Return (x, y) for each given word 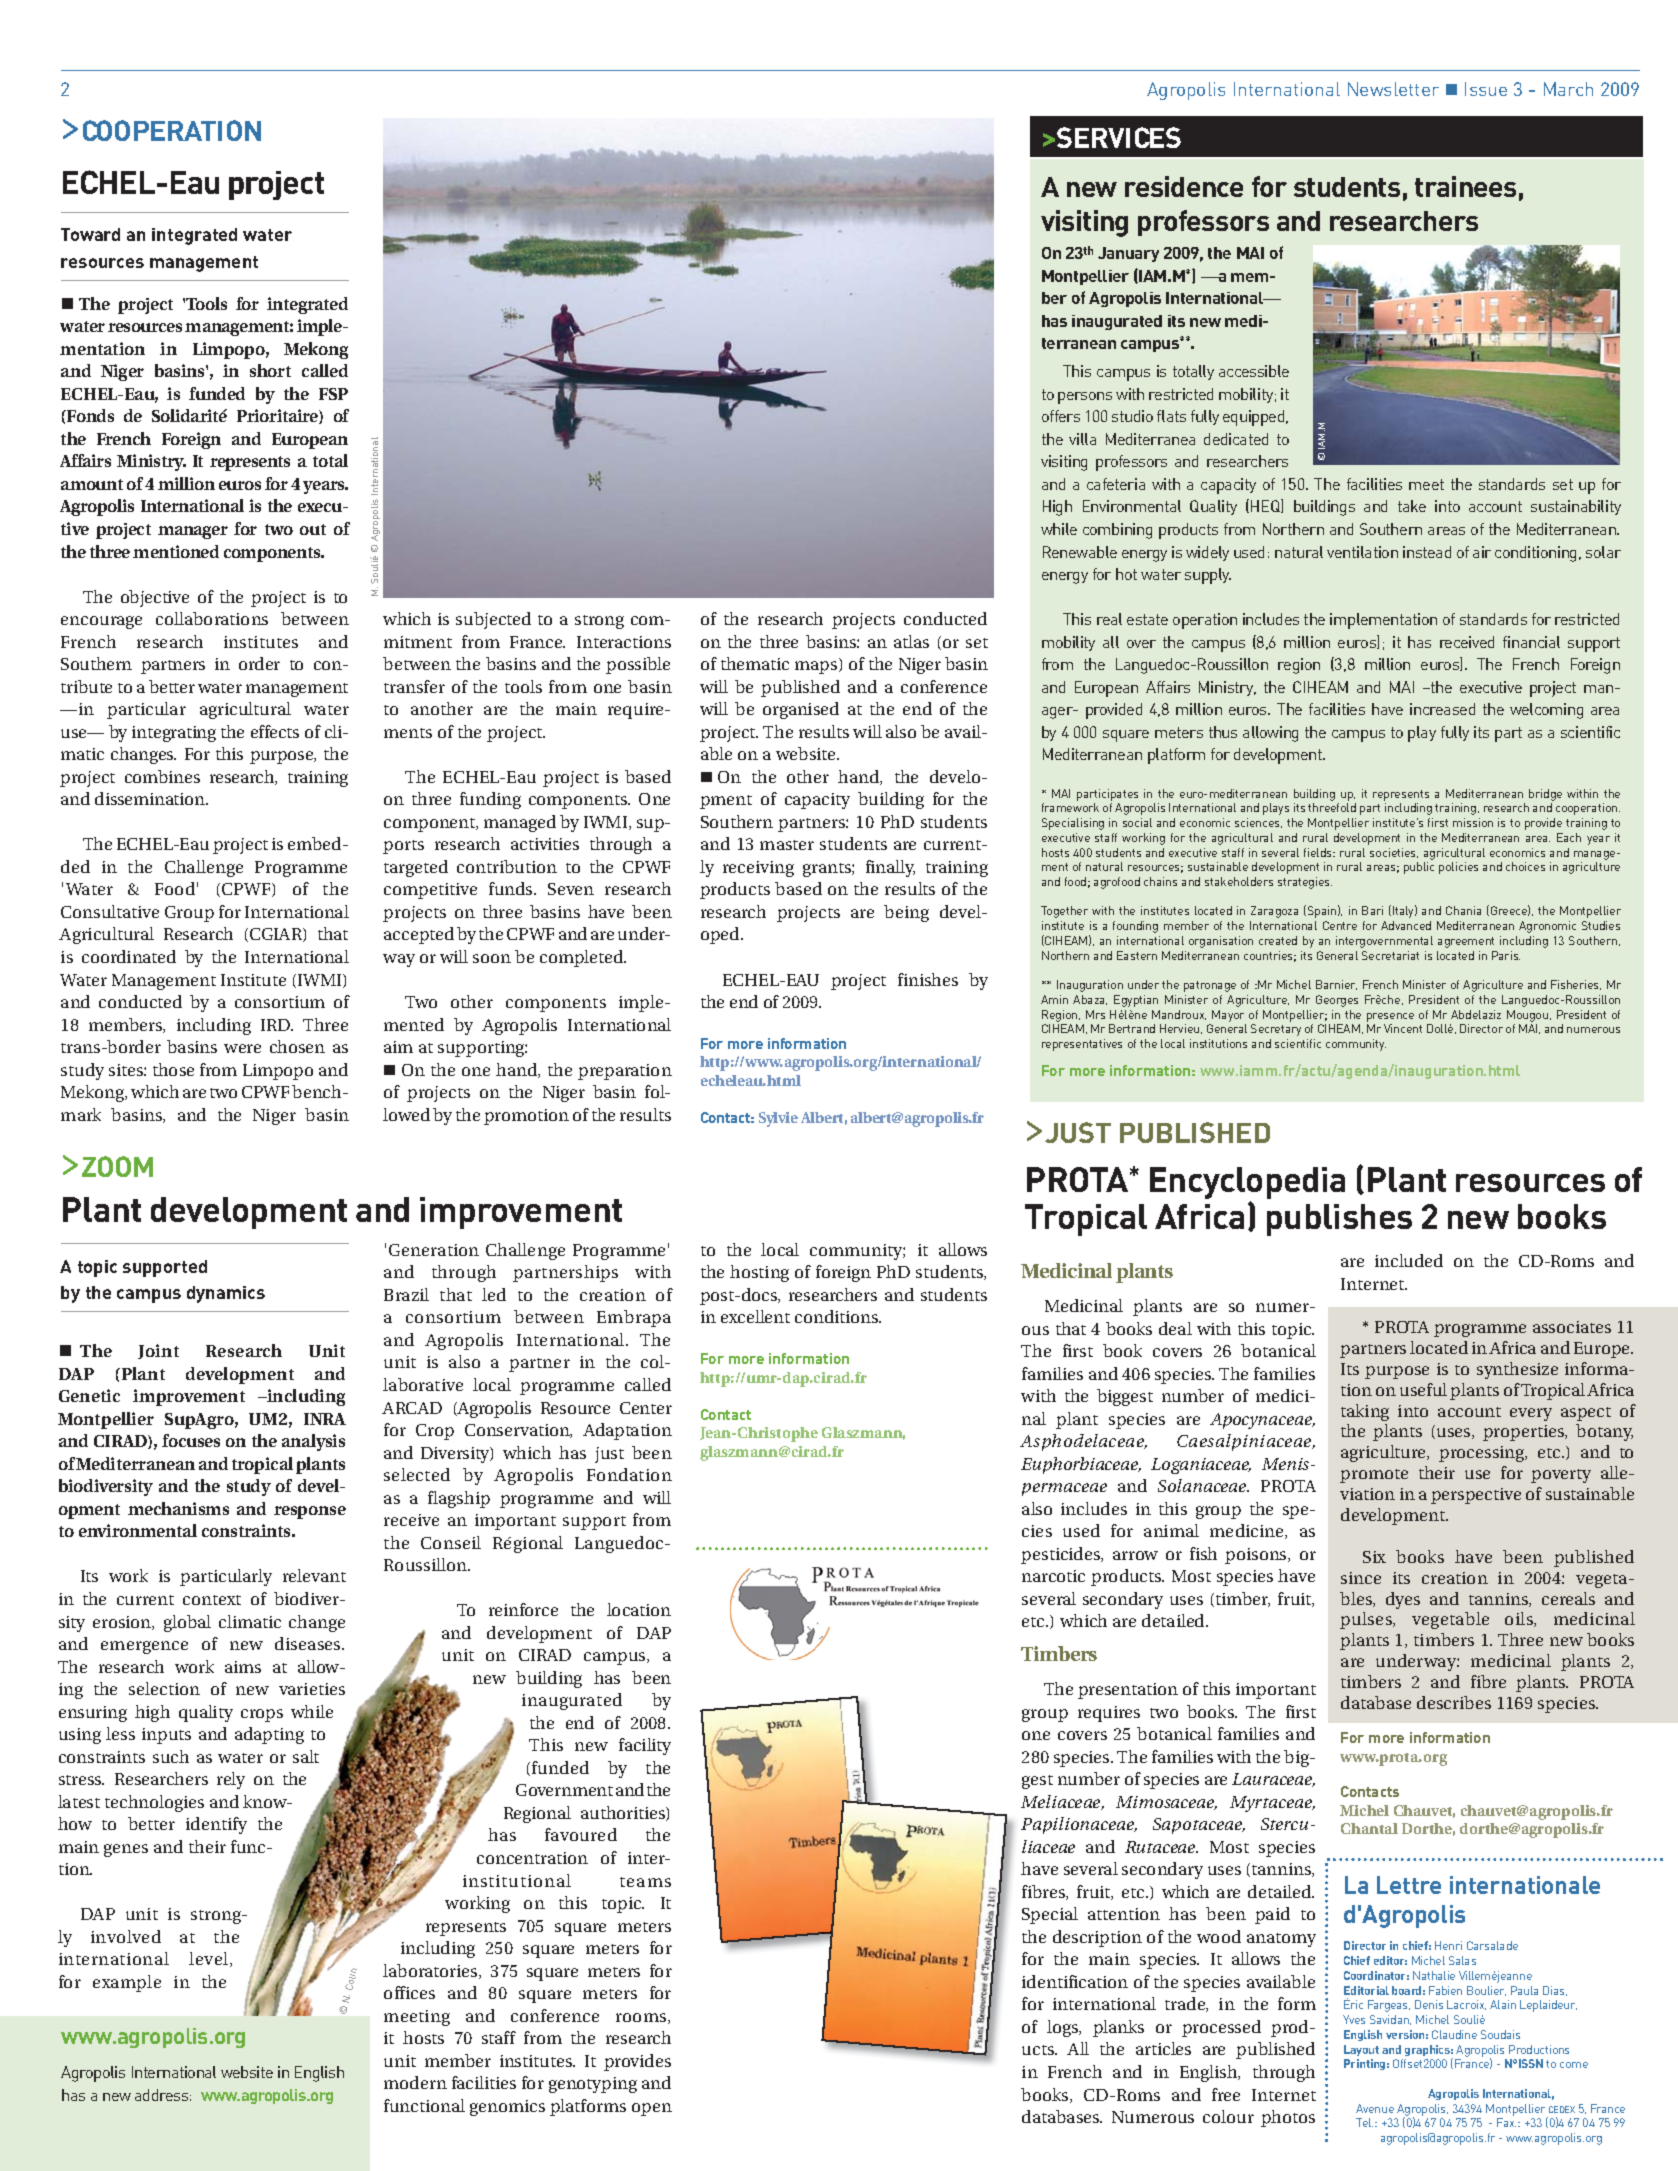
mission (1473, 822)
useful (1423, 1389)
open (652, 2109)
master (787, 845)
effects (275, 731)
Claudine (1454, 2034)
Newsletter (1393, 89)
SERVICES (1119, 137)
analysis (313, 1442)
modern (415, 2082)
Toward (90, 234)
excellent (755, 1316)
